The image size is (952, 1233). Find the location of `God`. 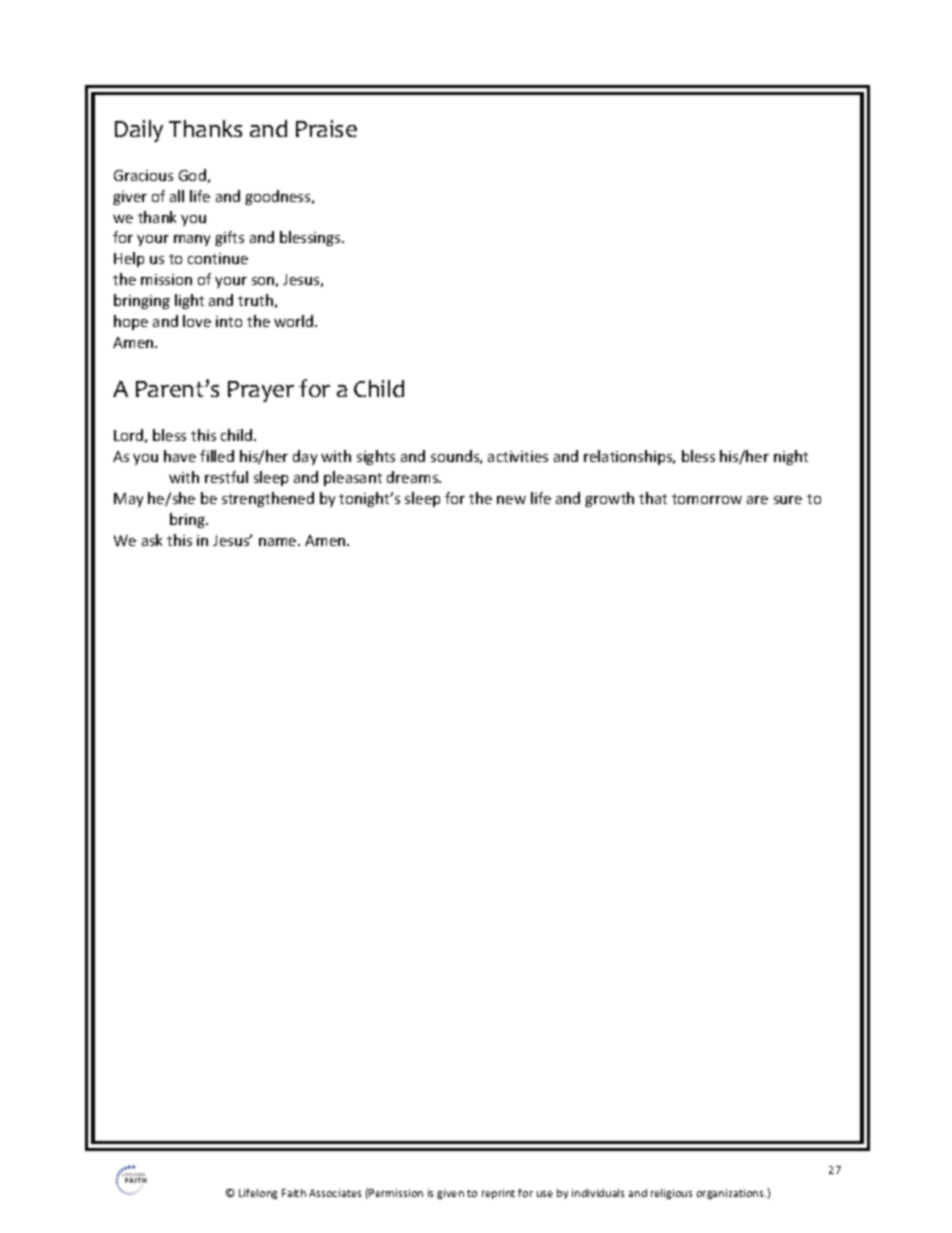

God is located at coordinates (192, 175).
